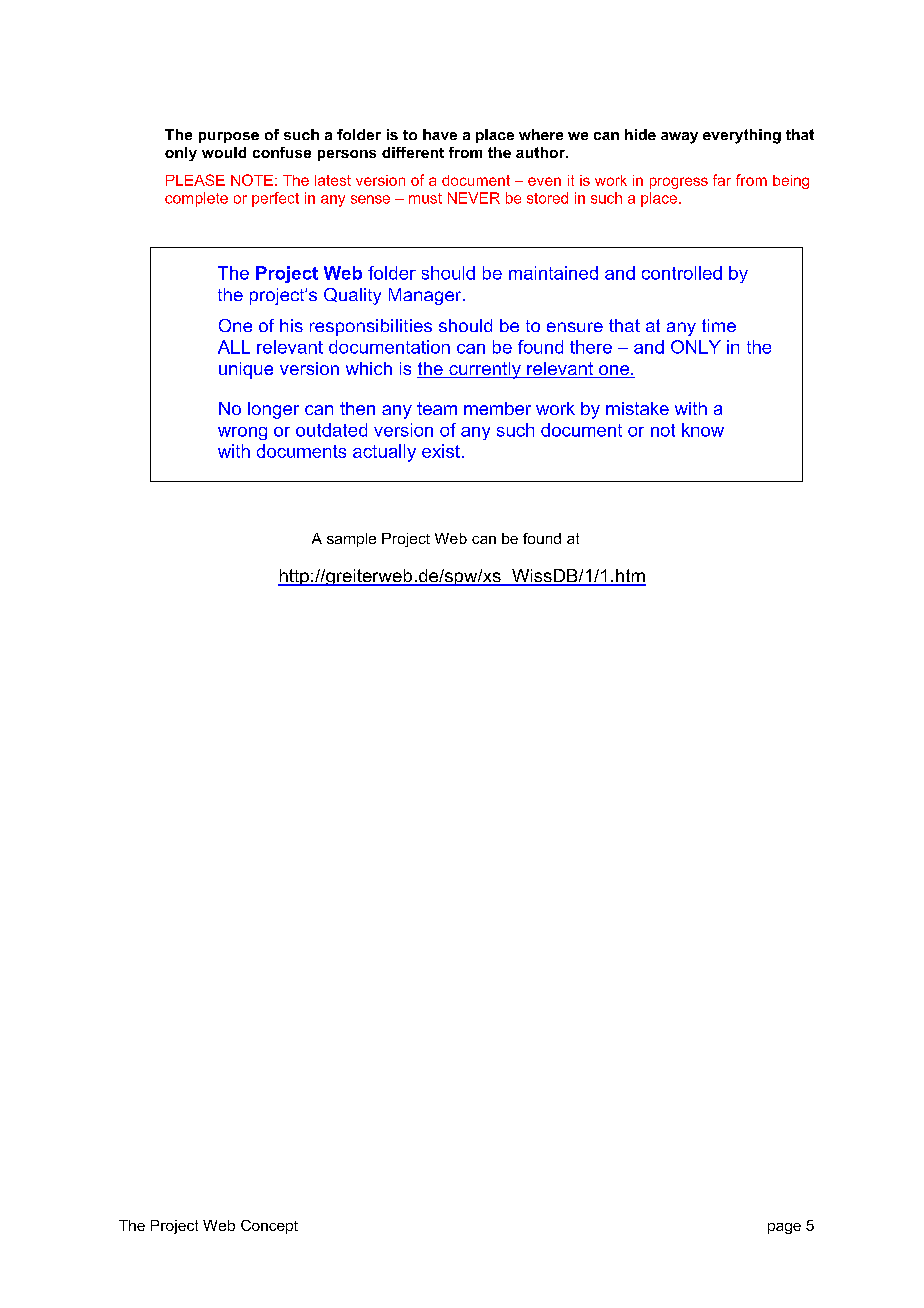 The height and width of the screenshot is (1308, 924). What do you see at coordinates (252, 180) in the screenshot?
I see `NOTE` at bounding box center [252, 180].
